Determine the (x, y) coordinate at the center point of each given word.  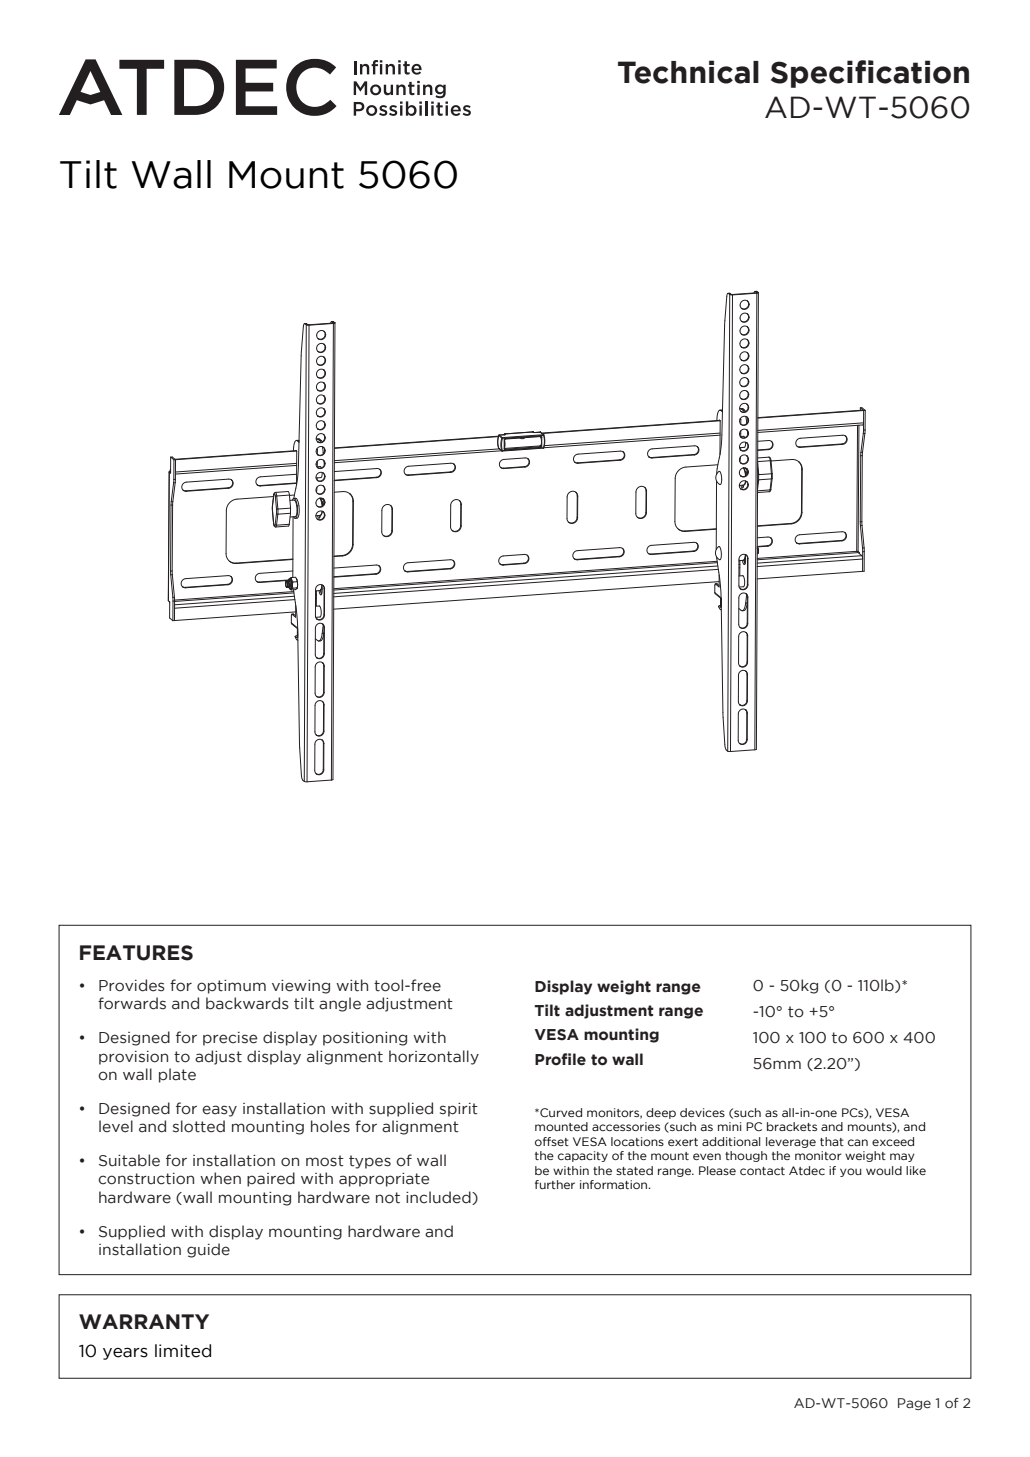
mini (729, 1126)
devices (702, 1112)
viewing (301, 987)
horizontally (434, 1057)
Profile (560, 1059)
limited (183, 1351)
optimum (231, 987)
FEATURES (136, 953)
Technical (688, 72)
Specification (870, 74)
